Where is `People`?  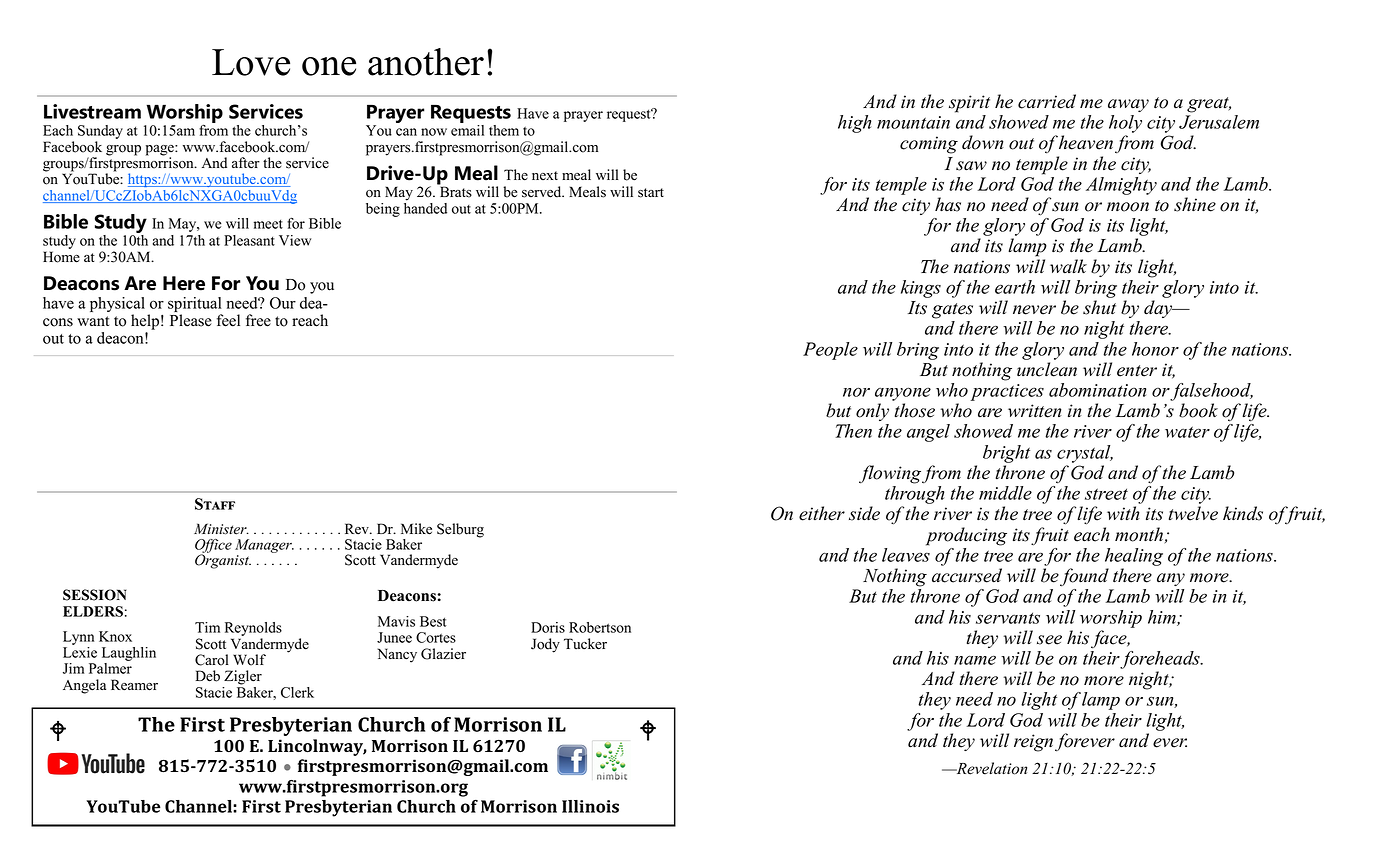
People is located at coordinates (830, 351).
